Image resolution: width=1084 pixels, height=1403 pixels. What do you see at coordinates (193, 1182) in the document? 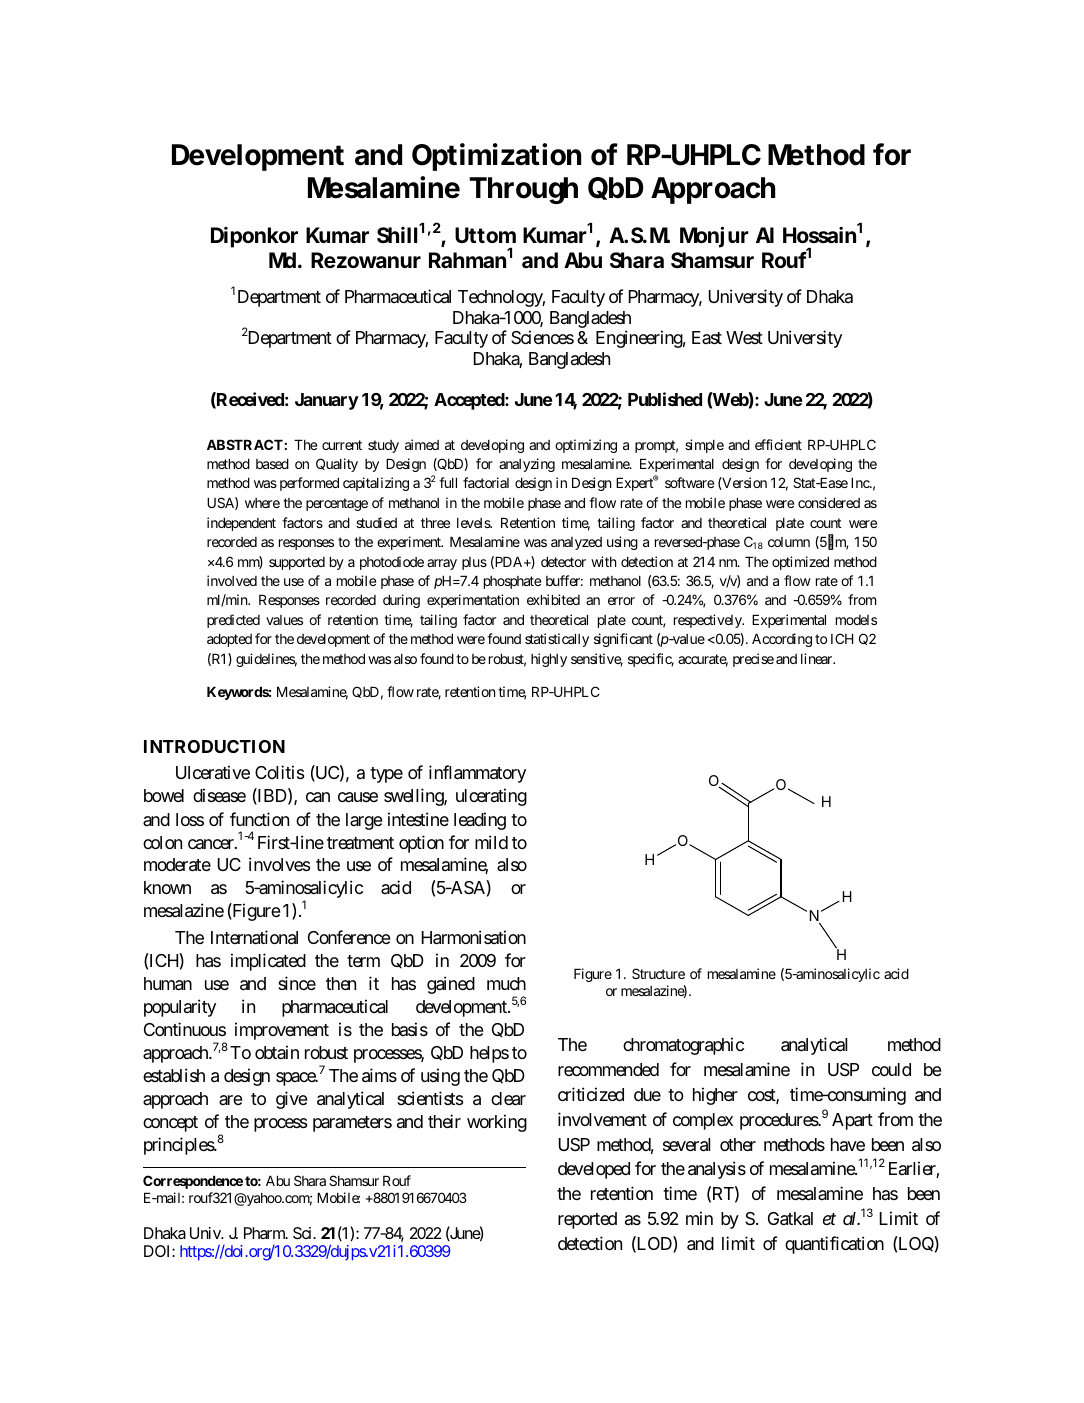
I see `Correspondence` at bounding box center [193, 1182].
